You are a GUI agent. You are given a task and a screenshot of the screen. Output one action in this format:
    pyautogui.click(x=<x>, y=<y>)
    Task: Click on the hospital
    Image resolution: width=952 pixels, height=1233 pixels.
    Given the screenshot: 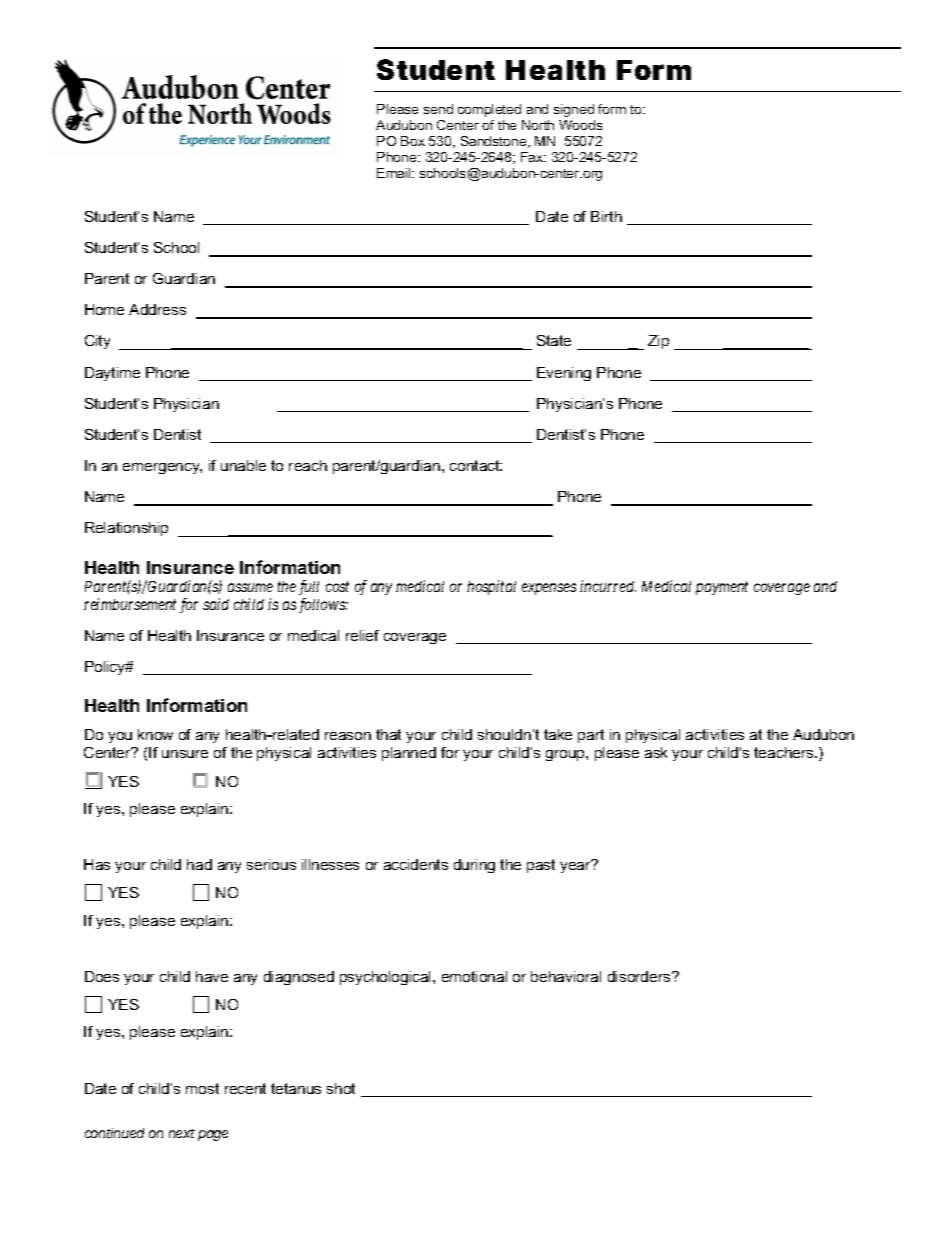 What is the action you would take?
    pyautogui.click(x=491, y=587)
